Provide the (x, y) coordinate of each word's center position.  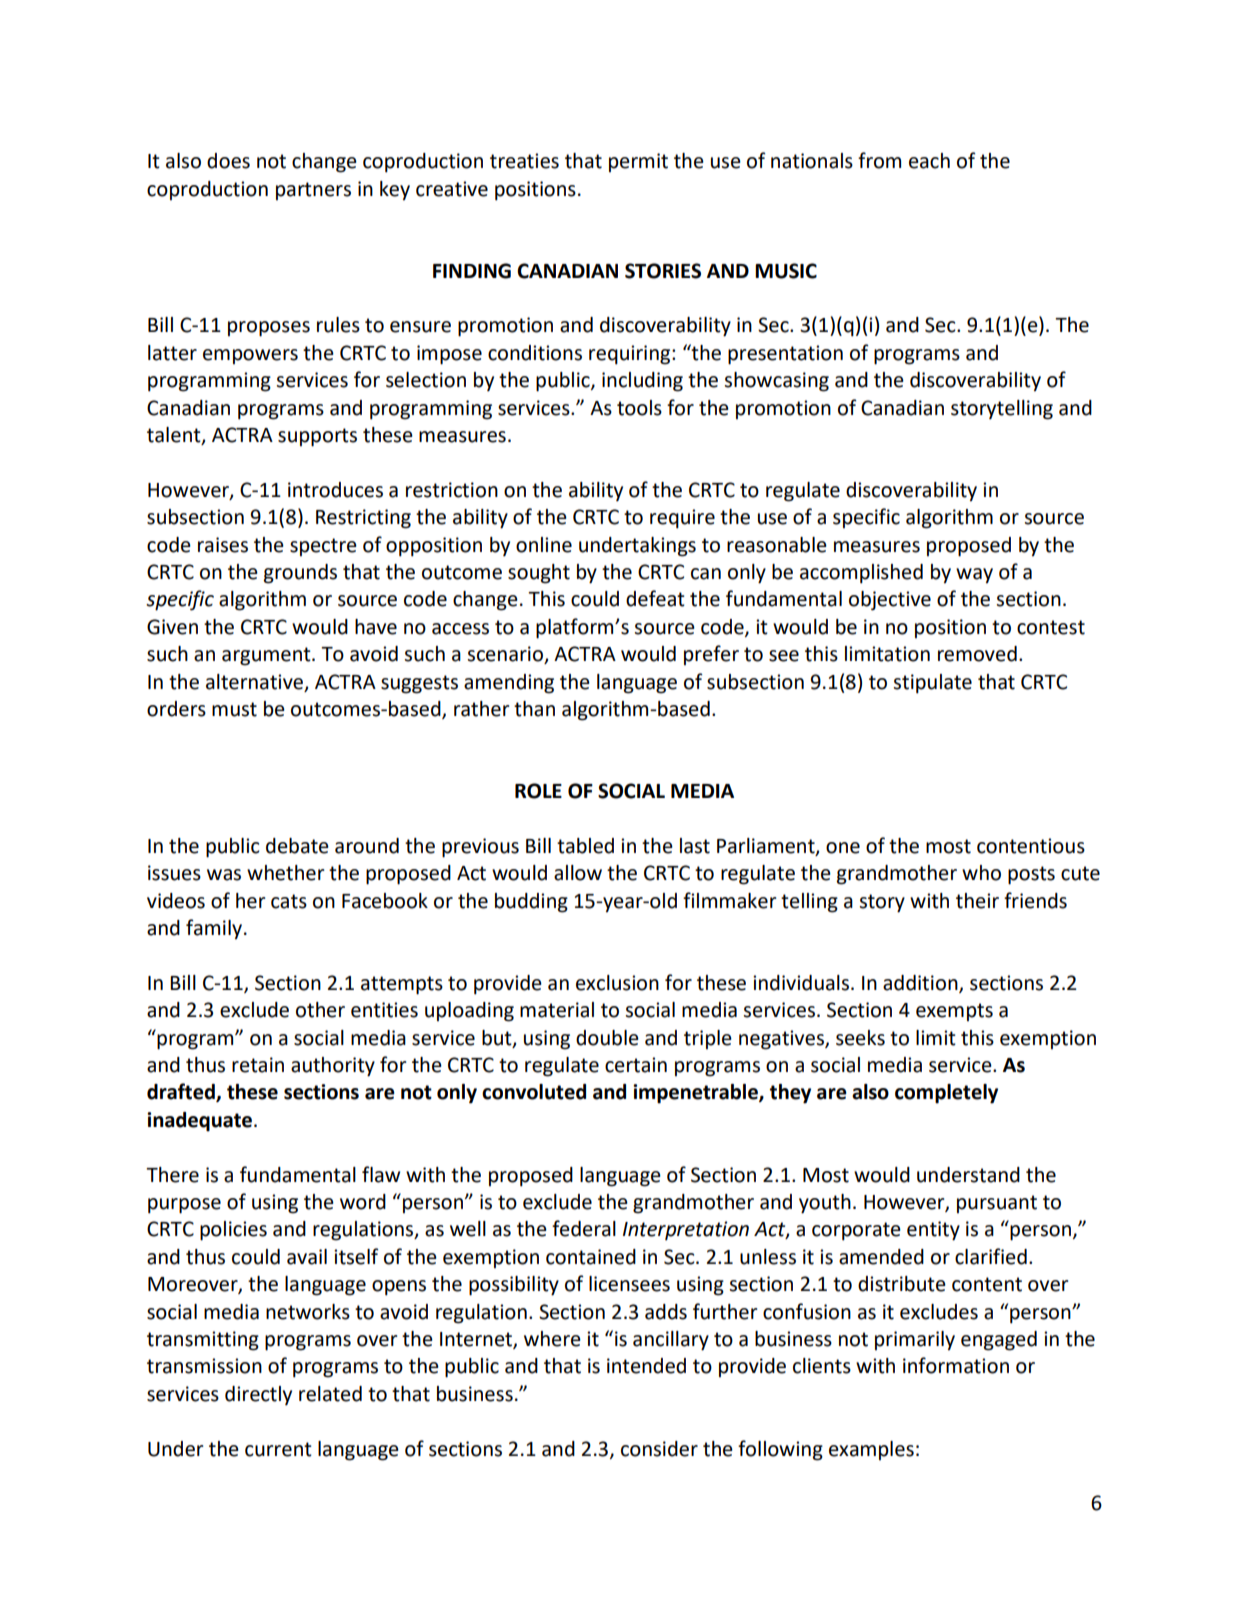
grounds (300, 574)
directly (258, 1395)
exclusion (617, 983)
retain (258, 1065)
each (929, 161)
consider (659, 1449)
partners (313, 191)
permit (638, 162)
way (974, 576)
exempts (954, 1012)
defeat (655, 598)
